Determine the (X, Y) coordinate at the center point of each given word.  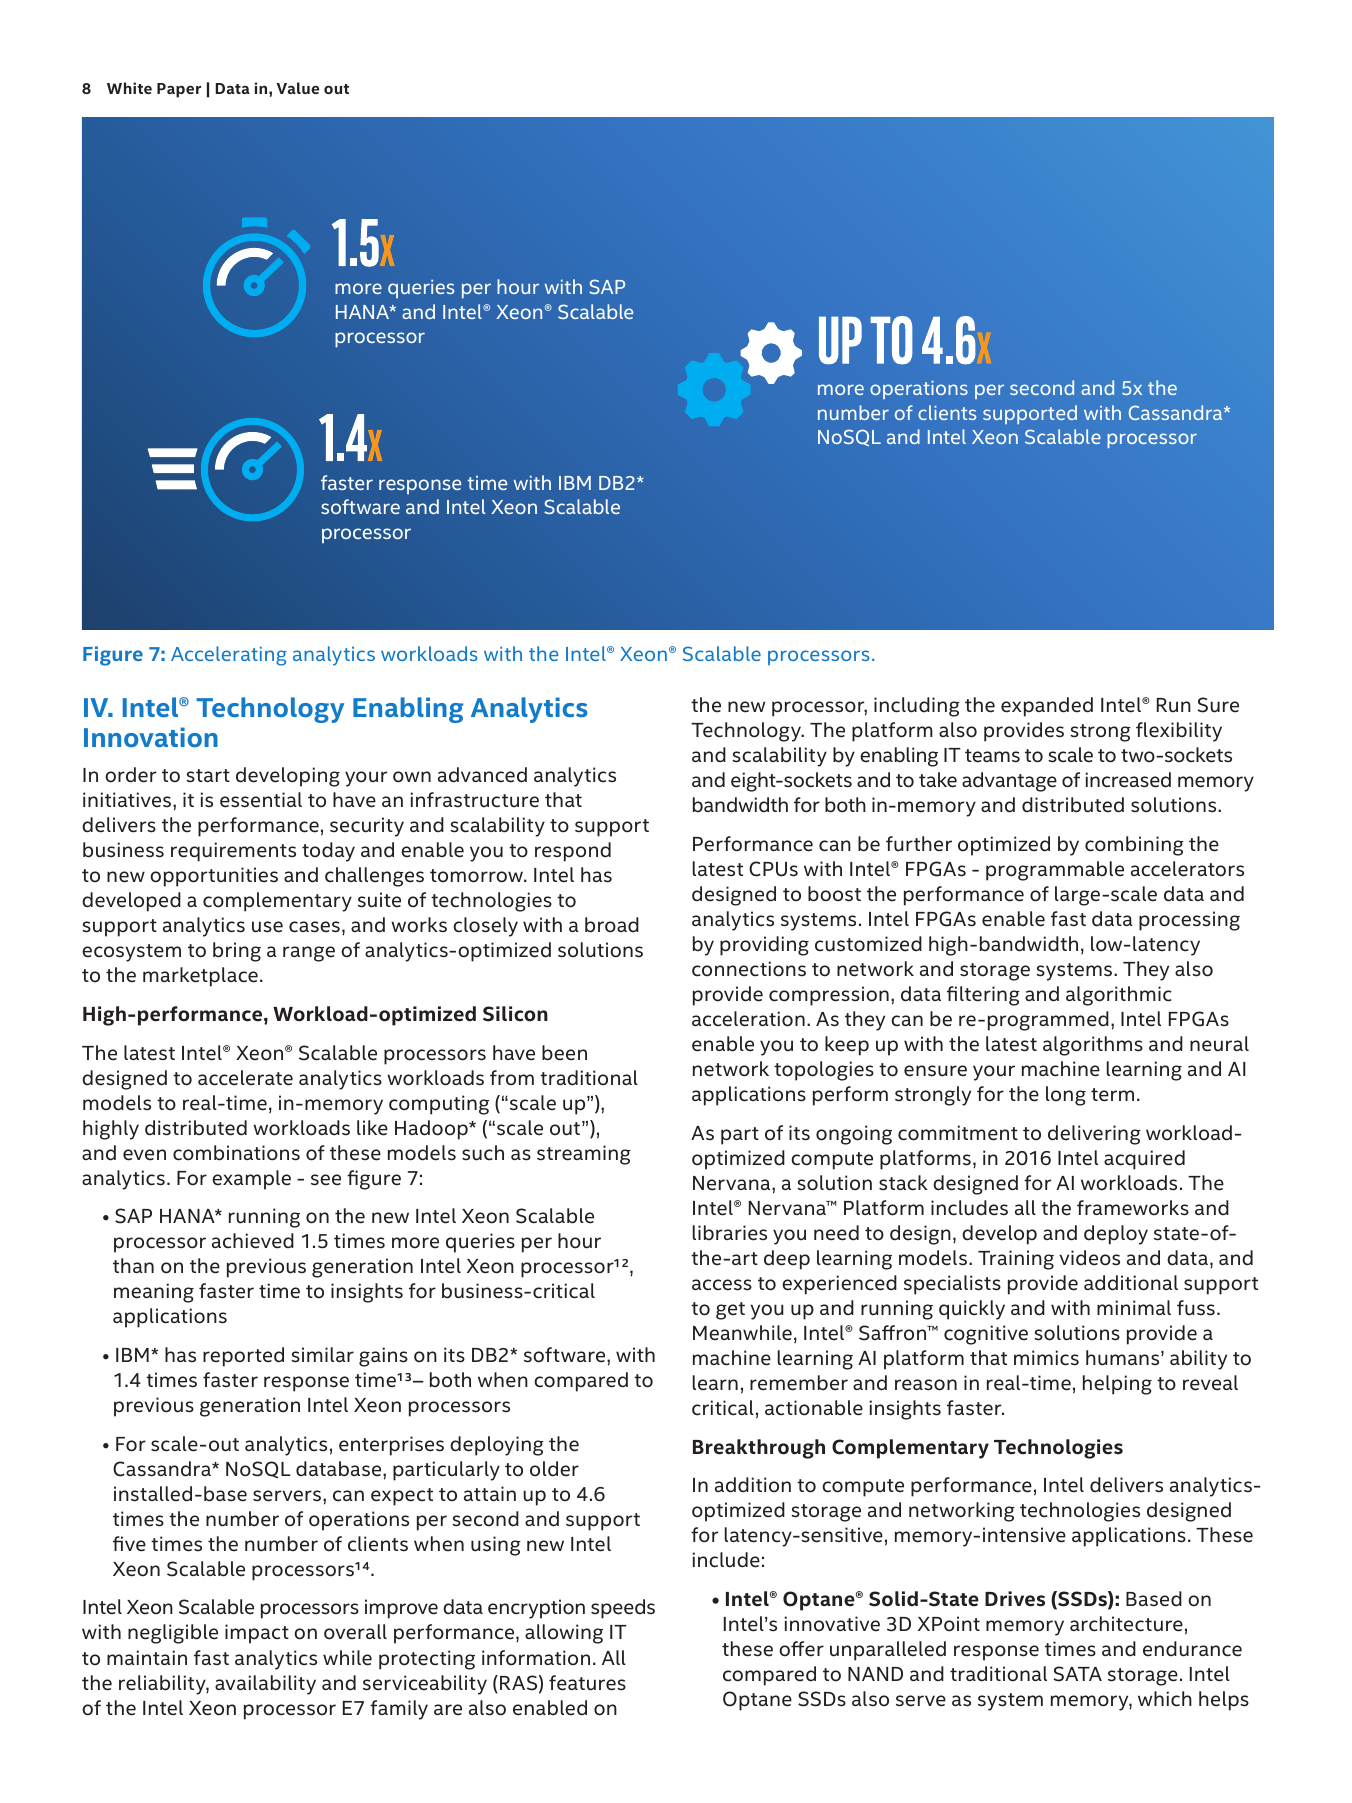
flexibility (1179, 732)
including (917, 707)
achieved (253, 1241)
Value (297, 88)
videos (1089, 1258)
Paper (179, 90)
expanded (1047, 707)
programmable (1055, 871)
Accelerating (229, 656)
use (267, 927)
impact (257, 1634)
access (722, 1285)
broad (612, 925)
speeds (623, 1609)
